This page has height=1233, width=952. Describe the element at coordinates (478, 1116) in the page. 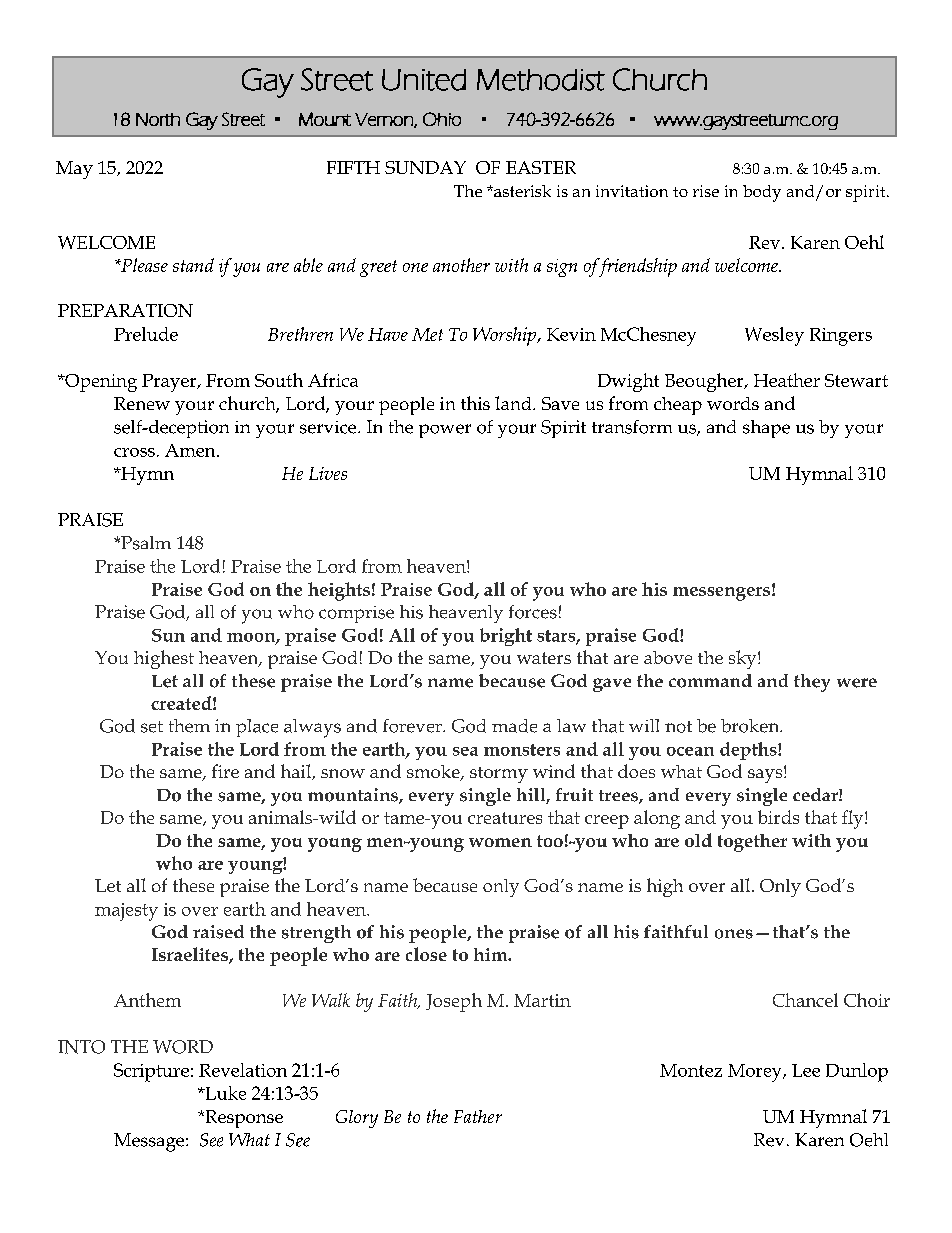

I see `Father` at that location.
